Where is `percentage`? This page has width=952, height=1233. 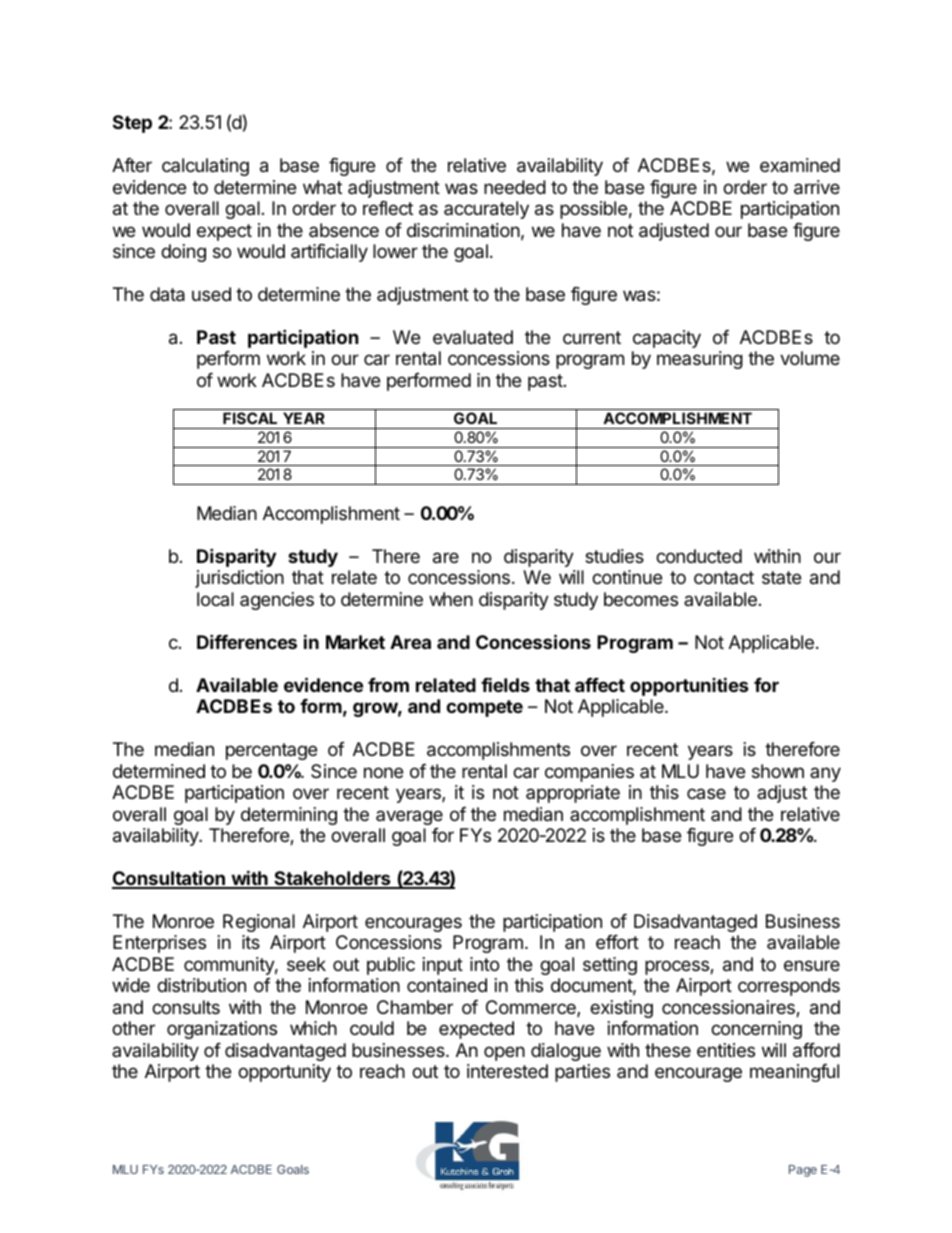 percentage is located at coordinates (271, 751).
